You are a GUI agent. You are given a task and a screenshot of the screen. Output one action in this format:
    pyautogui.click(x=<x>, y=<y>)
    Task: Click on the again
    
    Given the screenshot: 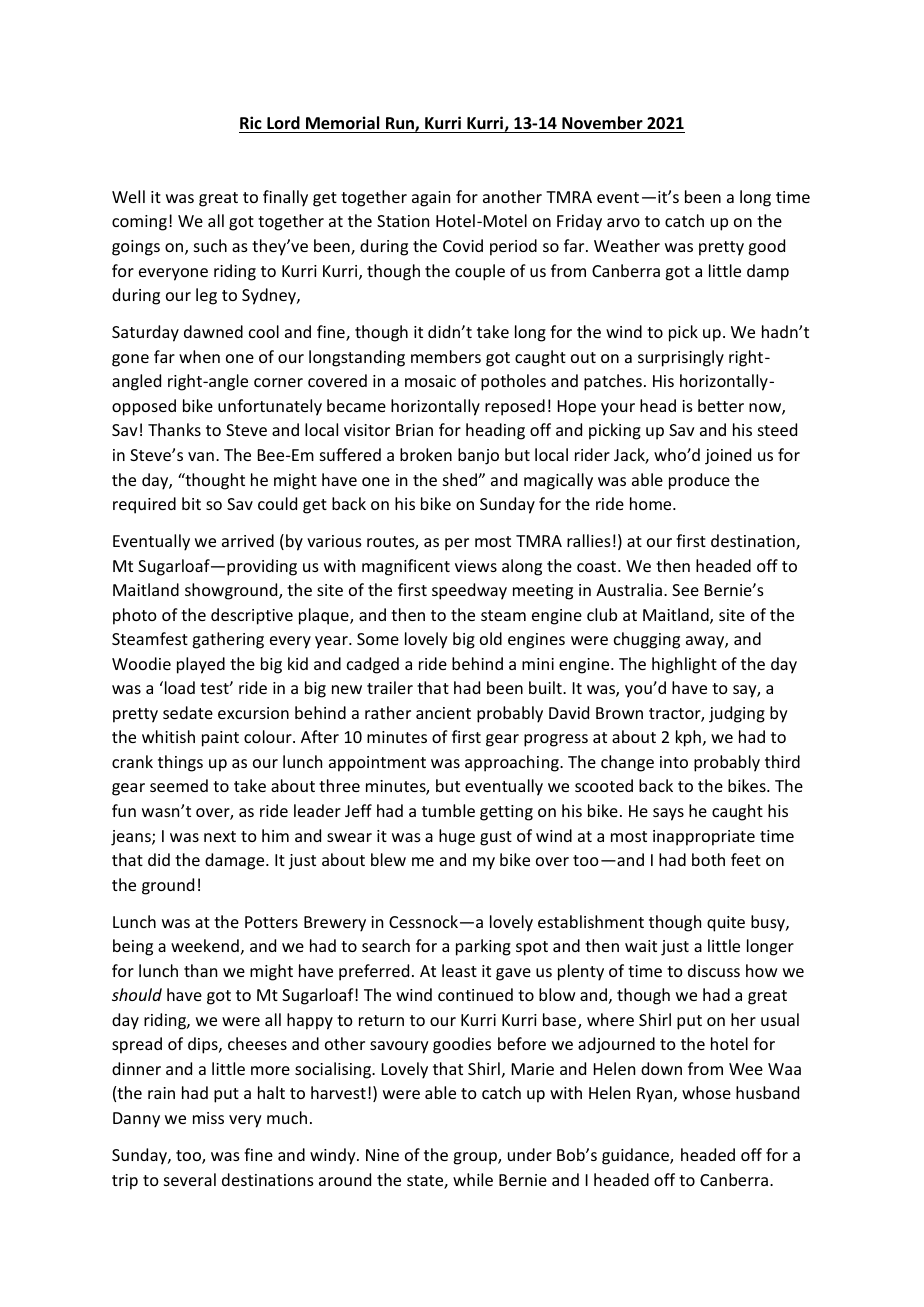 What is the action you would take?
    pyautogui.click(x=431, y=199)
